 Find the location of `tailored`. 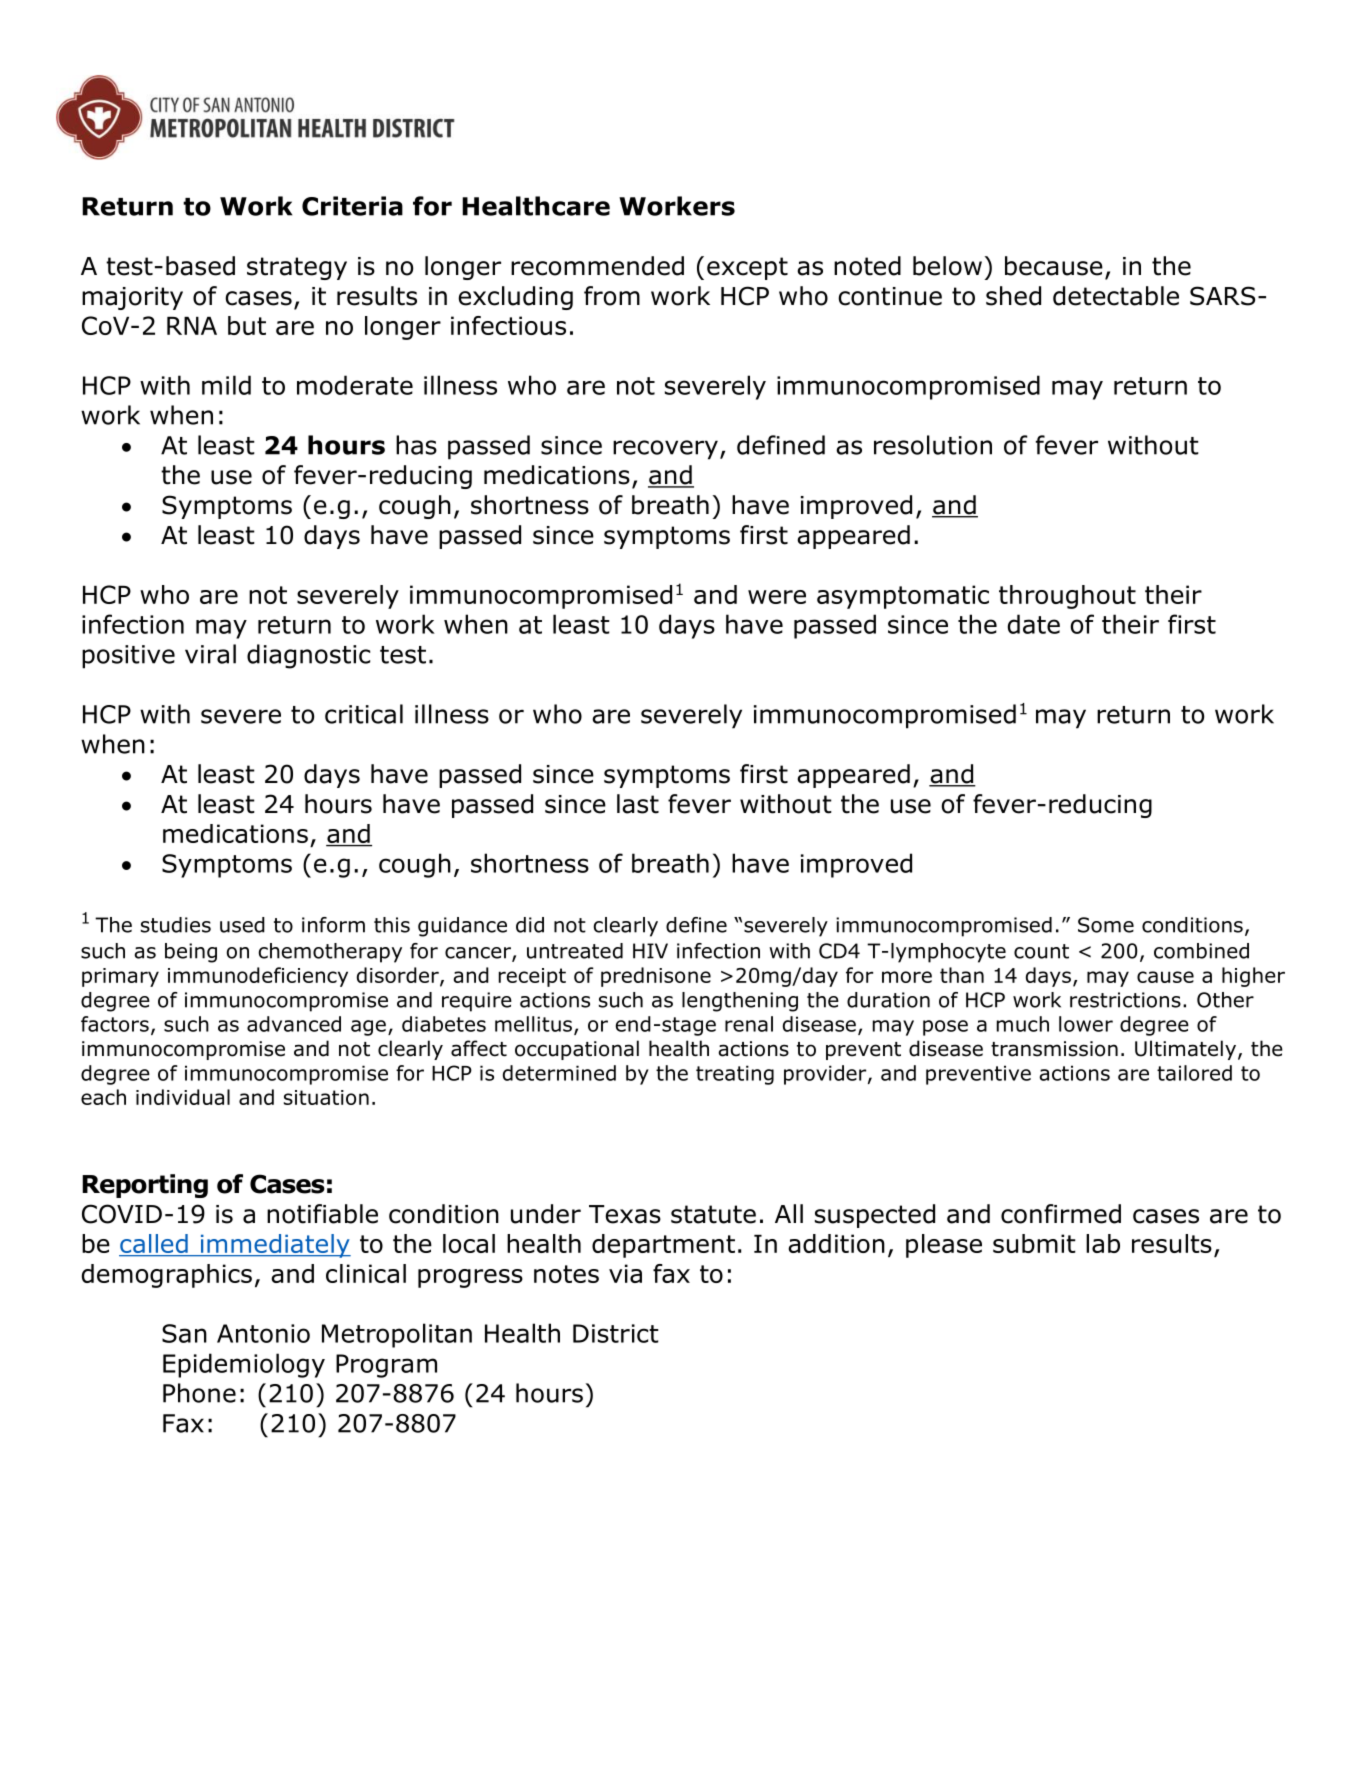

tailored is located at coordinates (1194, 1073).
